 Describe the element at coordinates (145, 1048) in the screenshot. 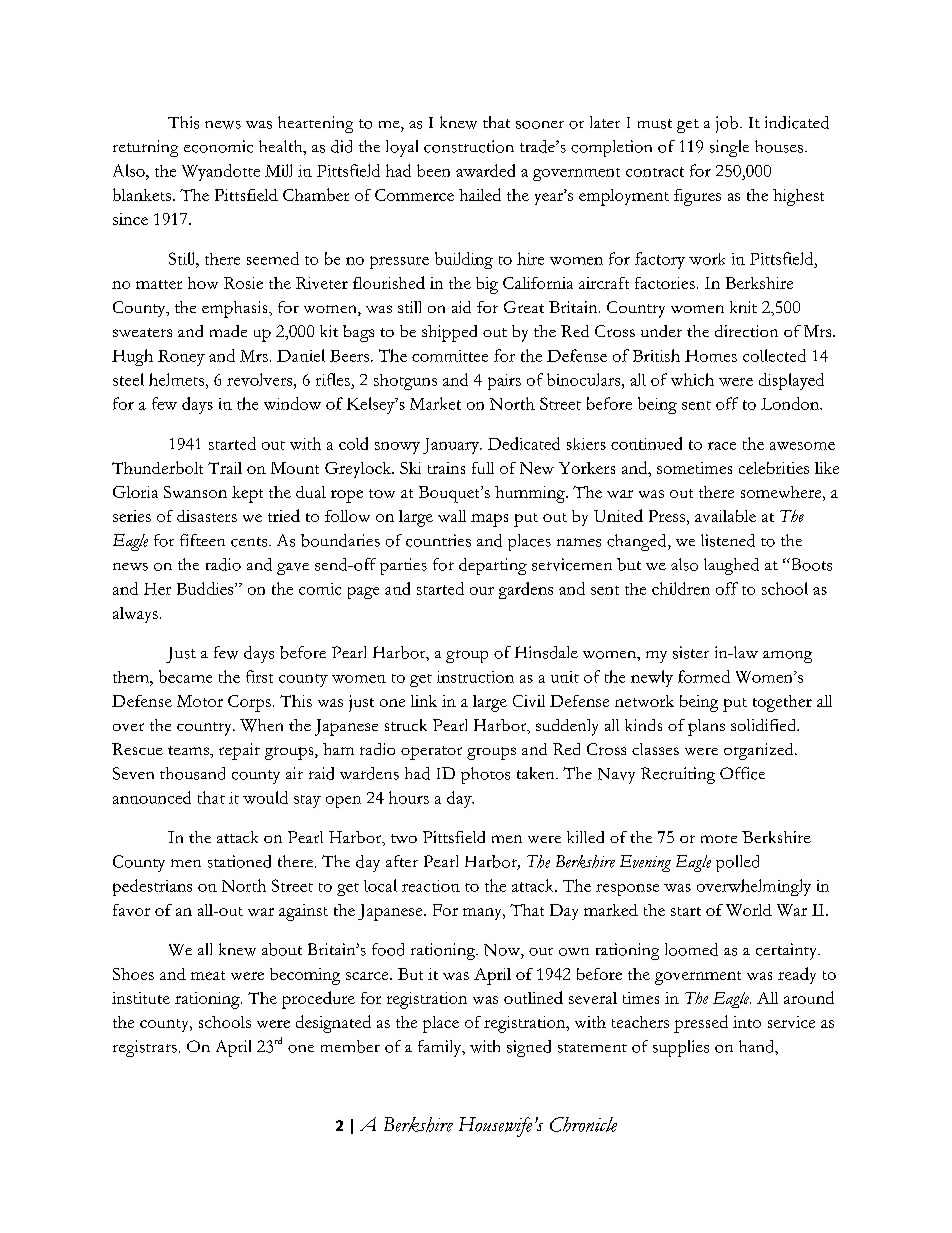

I see `registrars` at that location.
